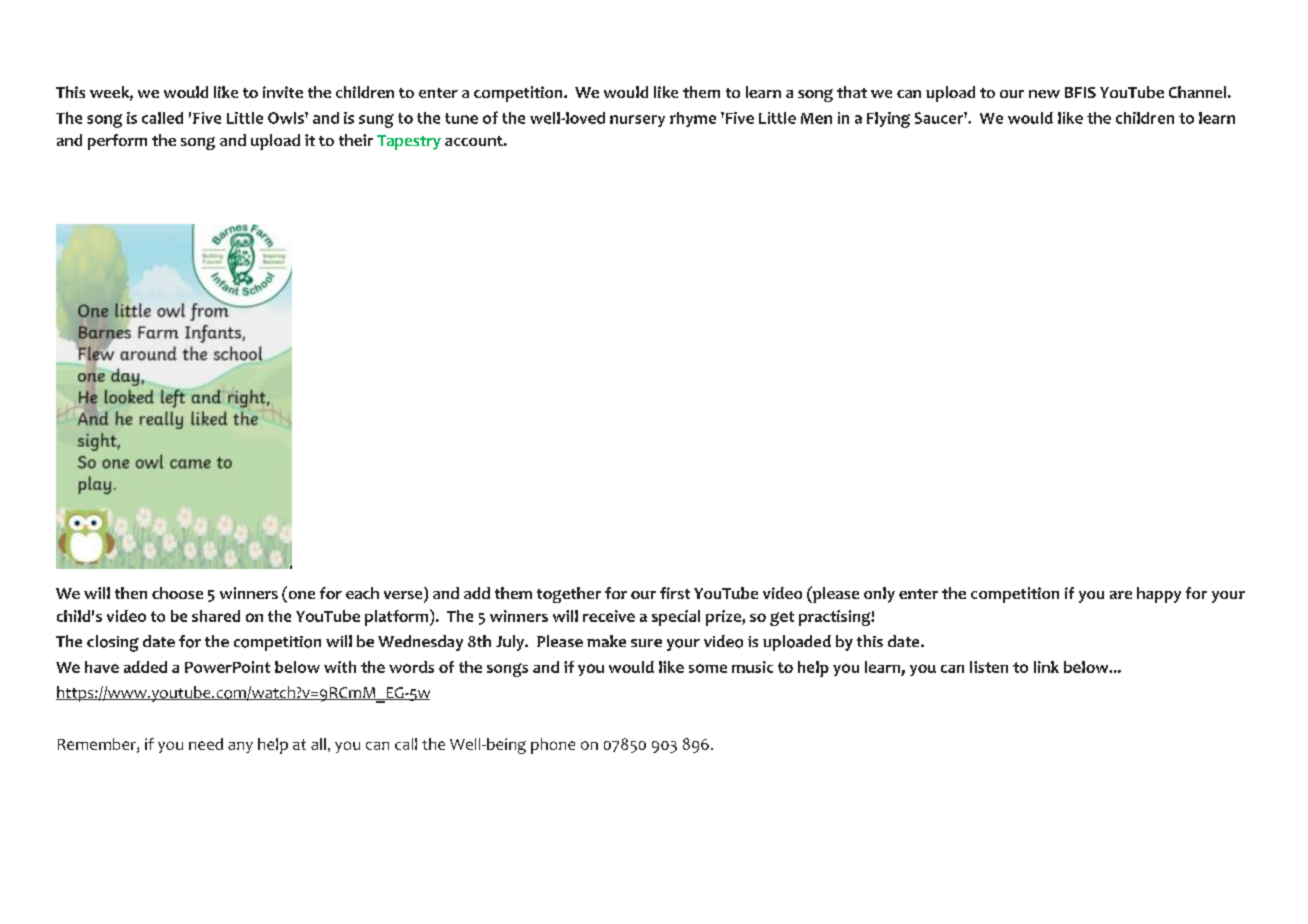 The image size is (1308, 924). What do you see at coordinates (675, 593) in the image?
I see `first` at bounding box center [675, 593].
